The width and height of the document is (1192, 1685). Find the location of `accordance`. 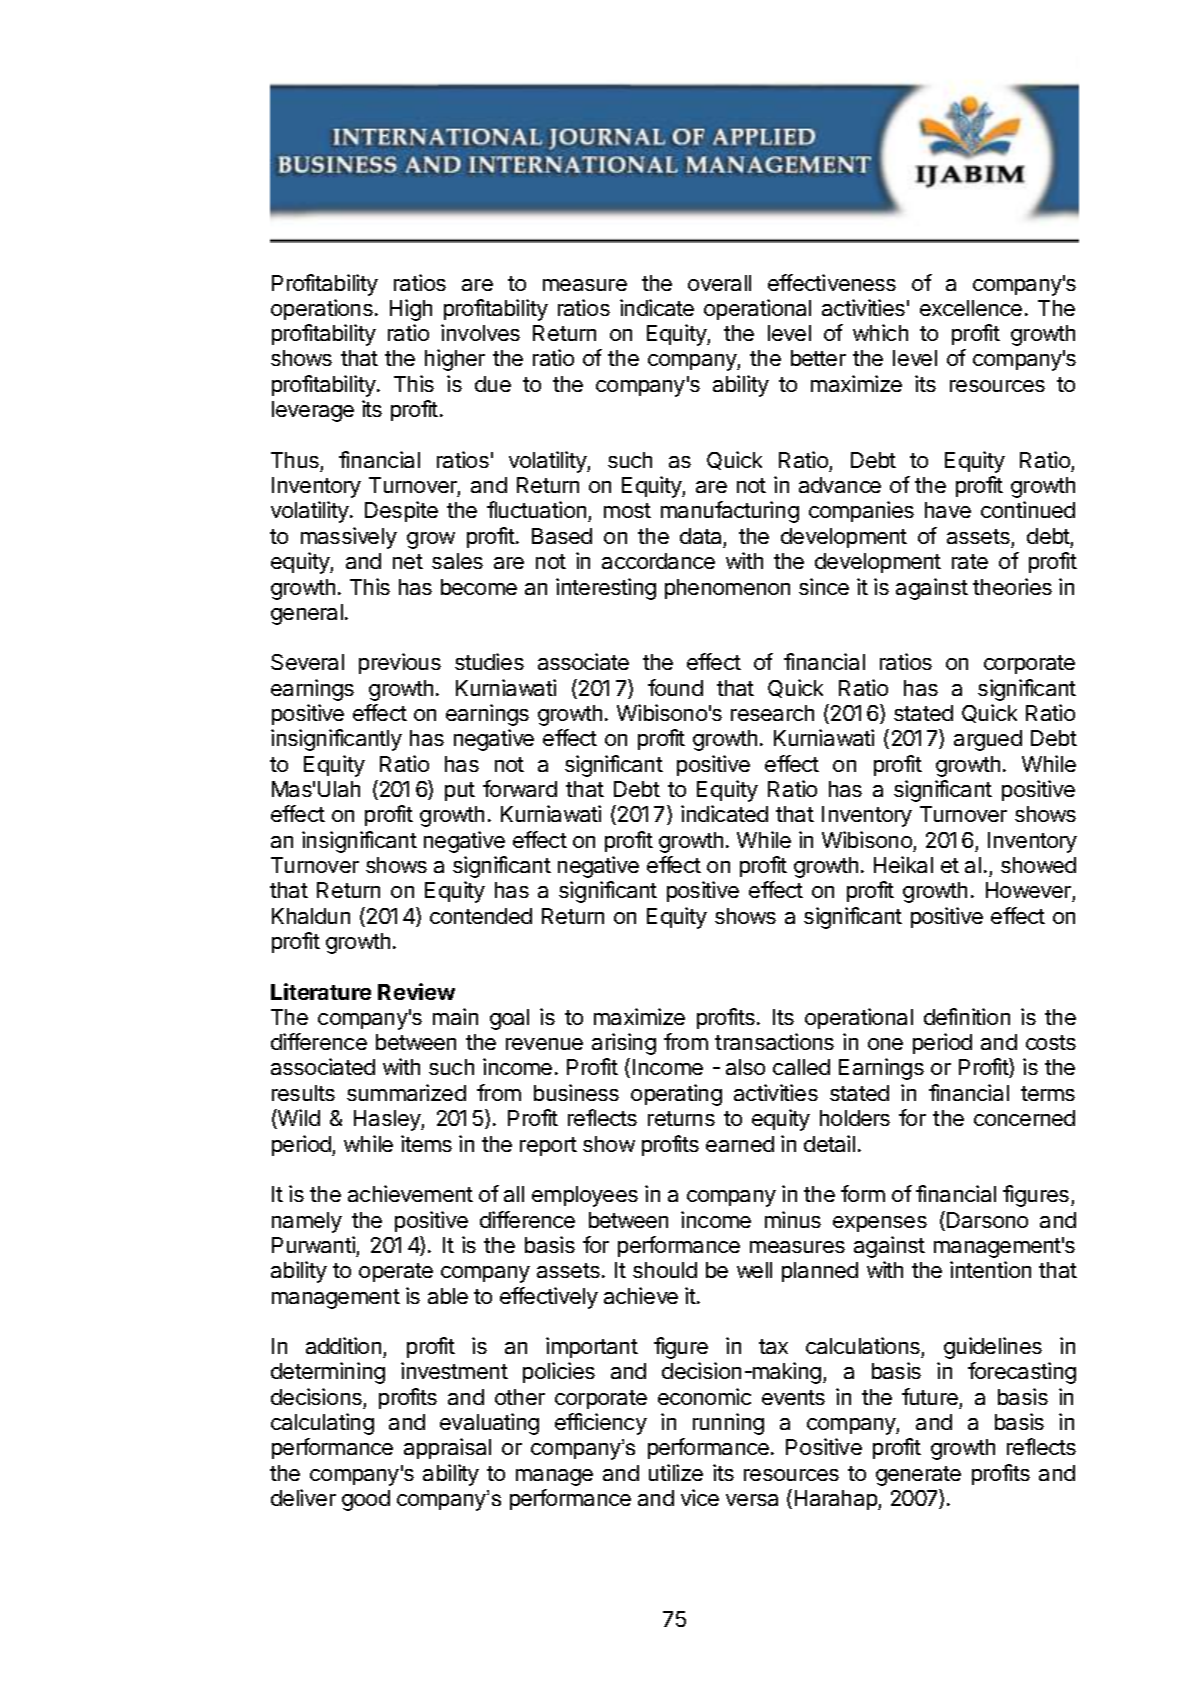

accordance is located at coordinates (658, 561).
